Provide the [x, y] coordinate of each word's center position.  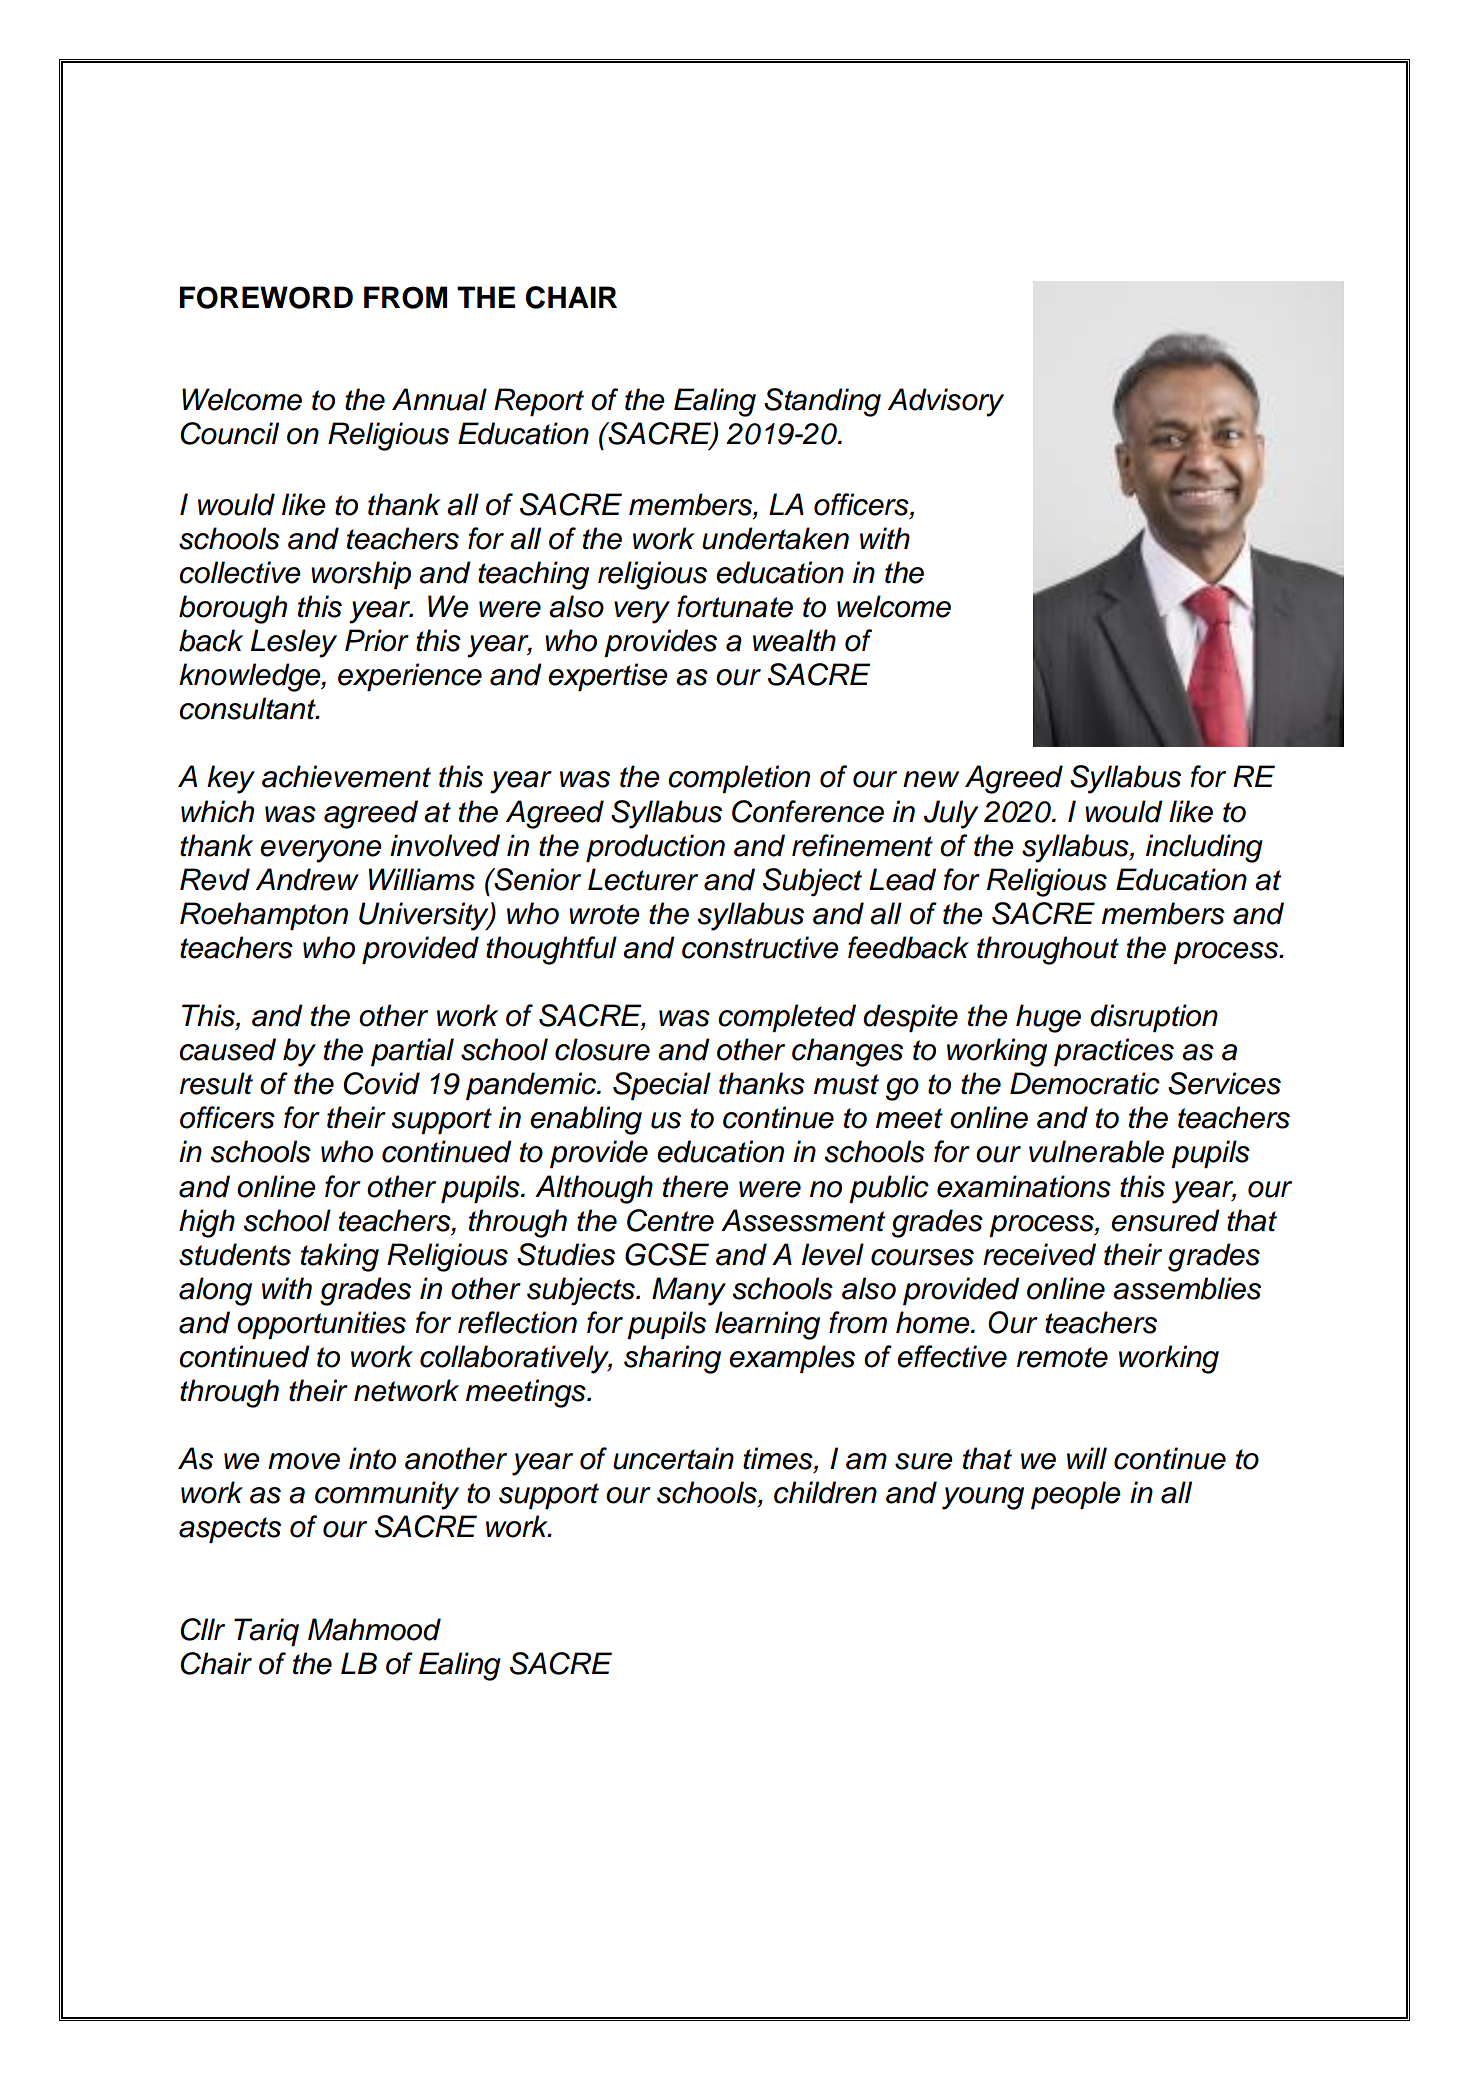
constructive [760, 947]
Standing [822, 402]
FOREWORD [266, 297]
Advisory [946, 402]
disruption [1154, 1018]
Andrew [307, 879]
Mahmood [374, 1629]
